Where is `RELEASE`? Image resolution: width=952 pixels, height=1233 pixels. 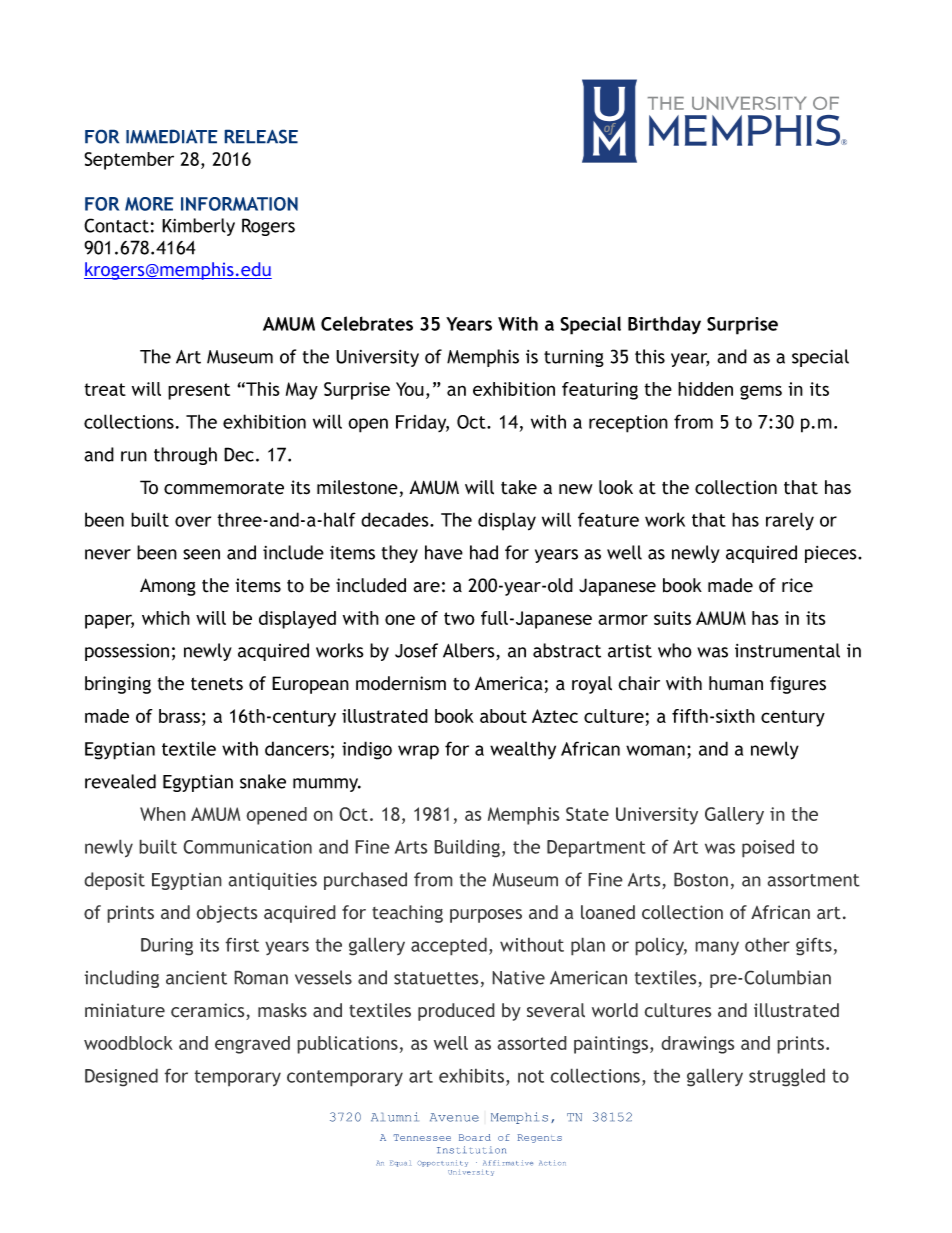 RELEASE is located at coordinates (261, 136).
